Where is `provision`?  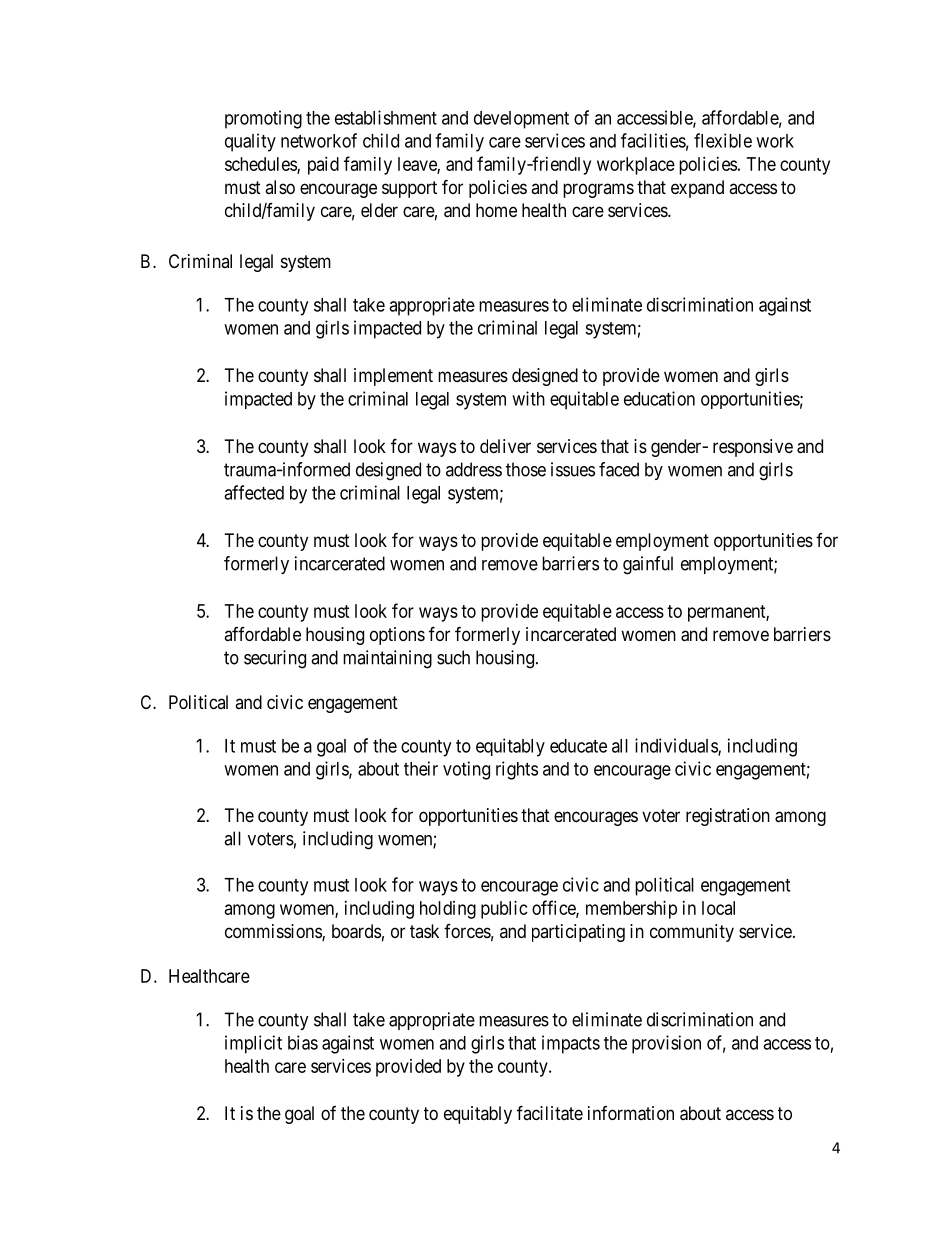 provision is located at coordinates (666, 1044).
